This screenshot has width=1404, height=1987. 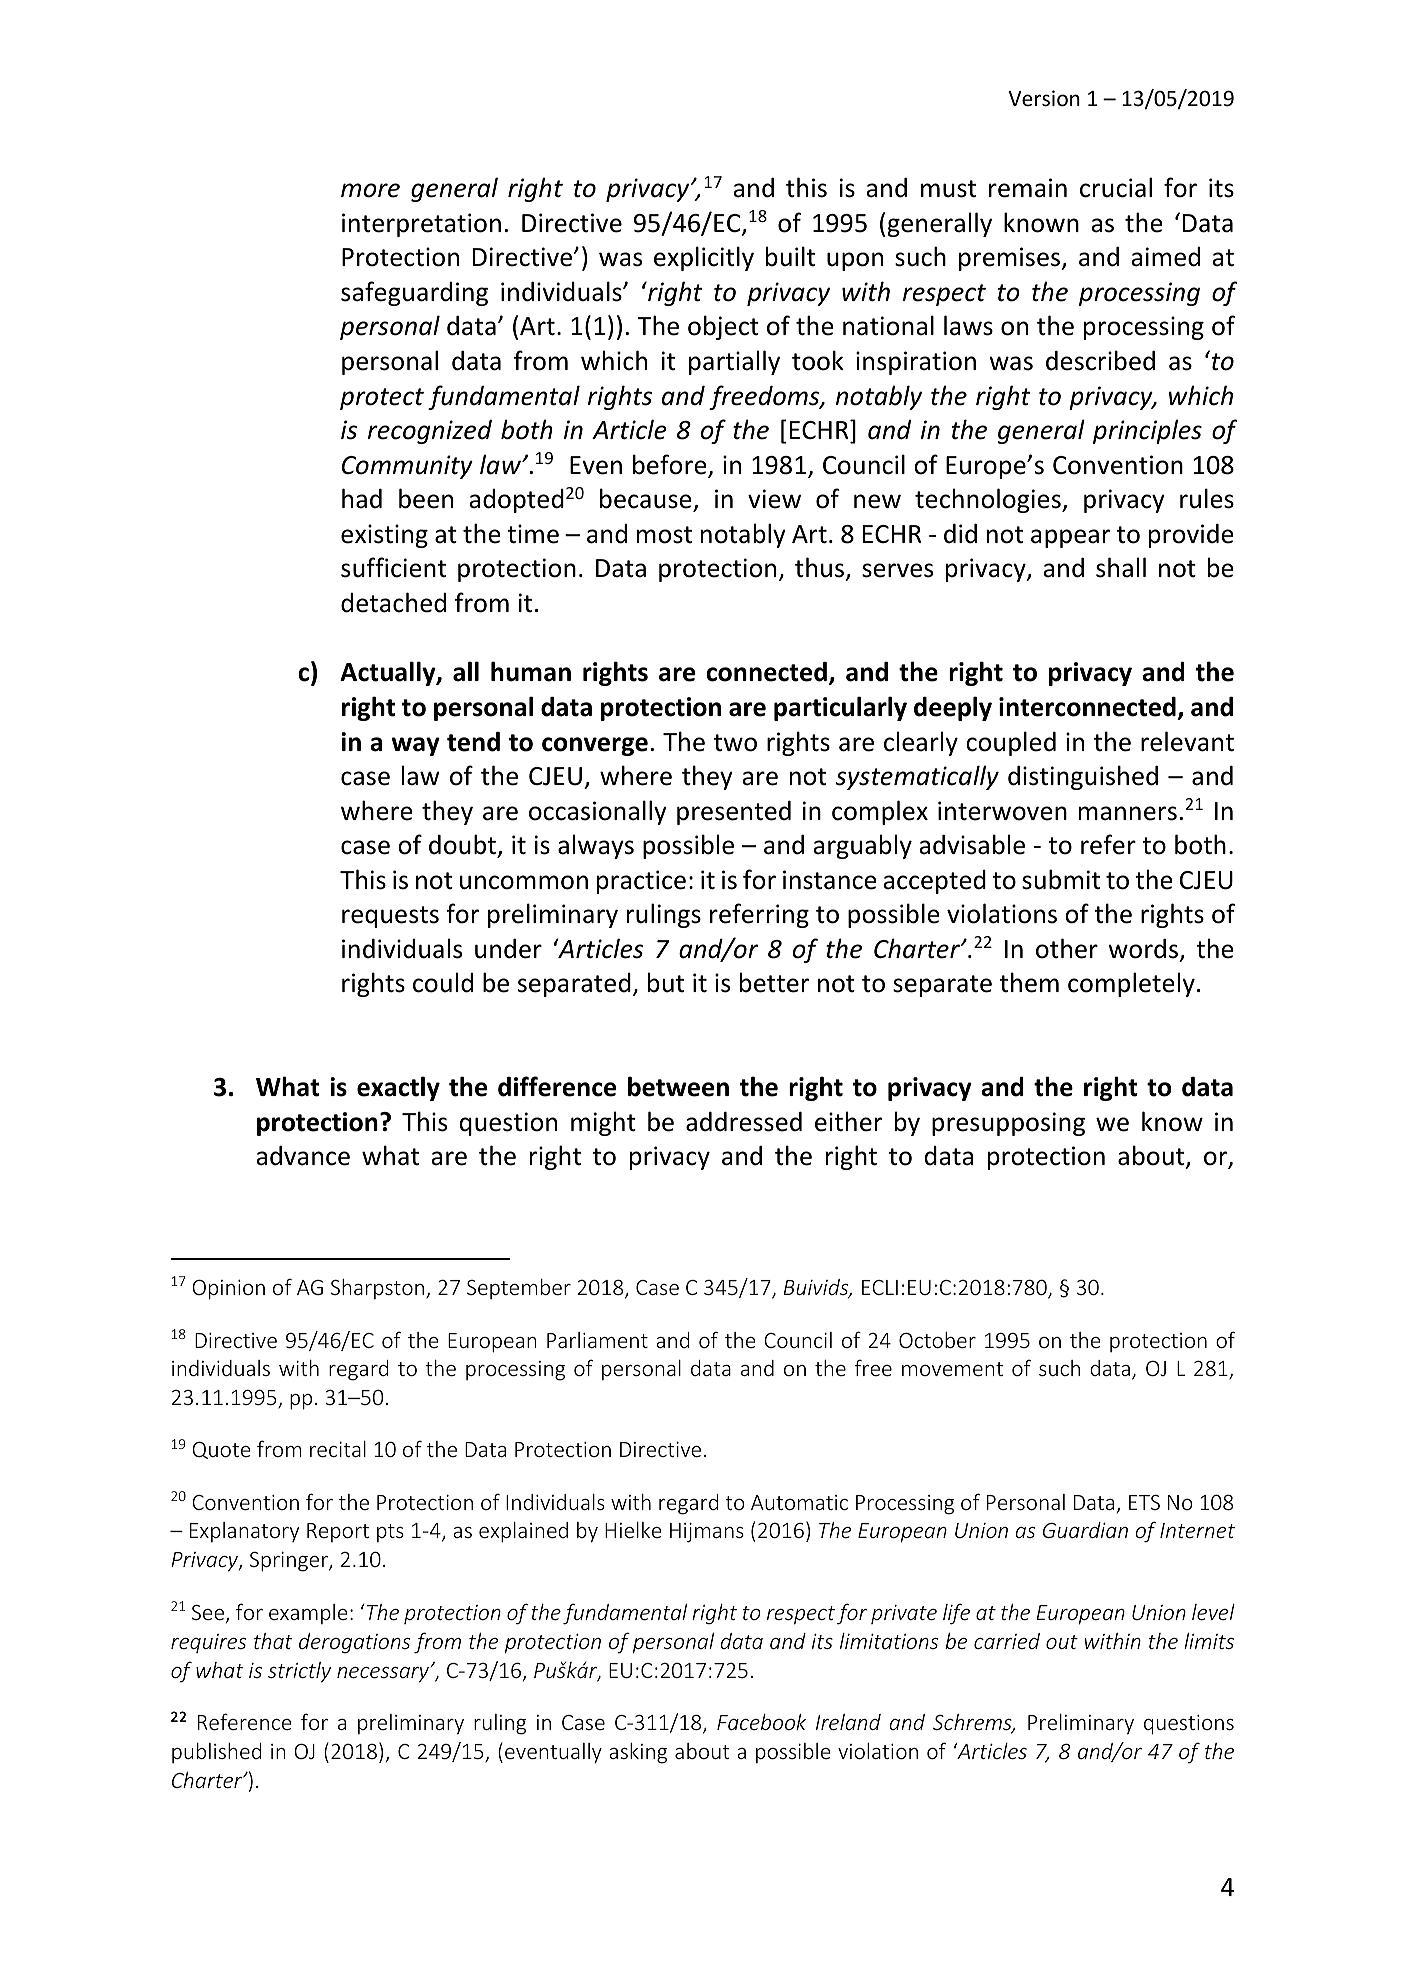 I want to click on more, so click(x=370, y=190).
